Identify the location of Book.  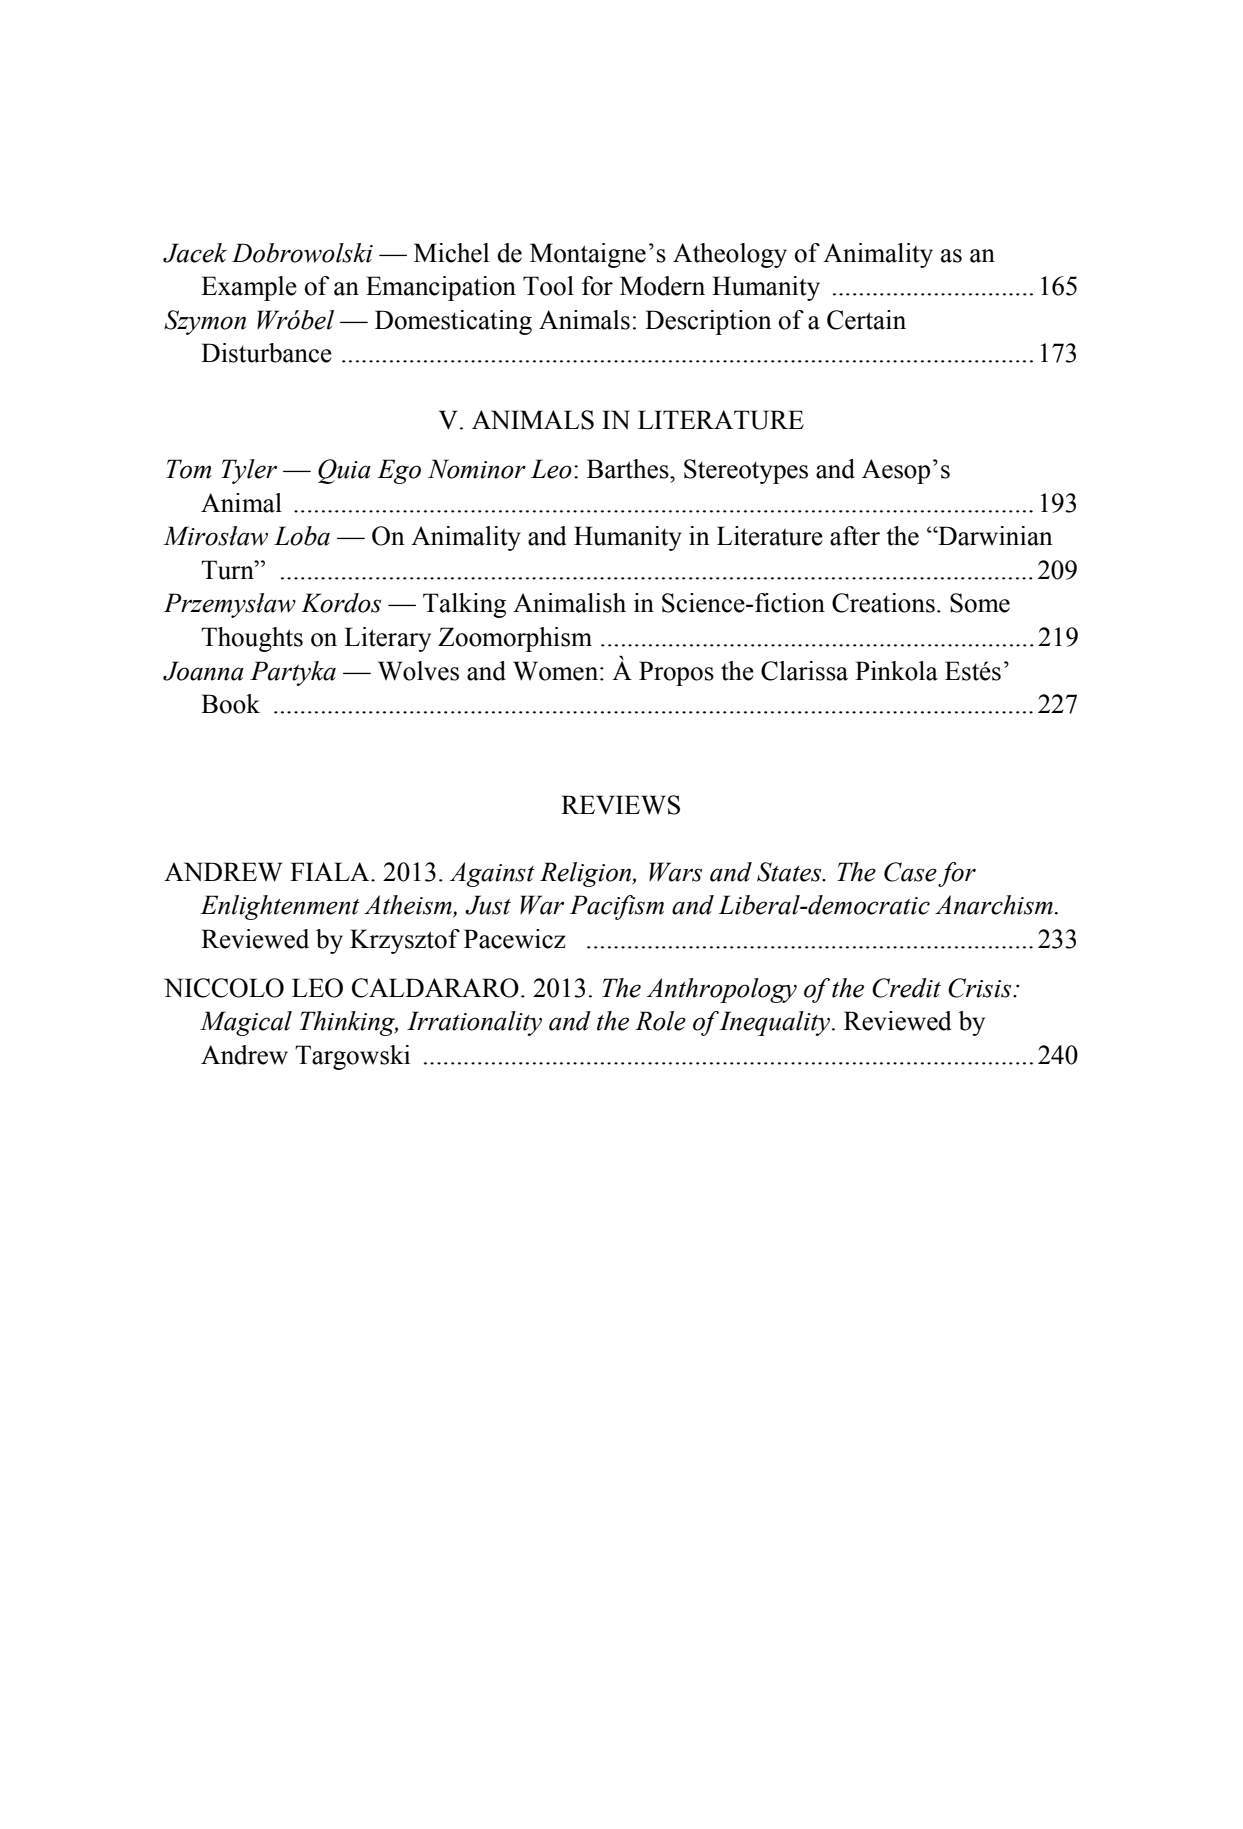
(230, 704).
